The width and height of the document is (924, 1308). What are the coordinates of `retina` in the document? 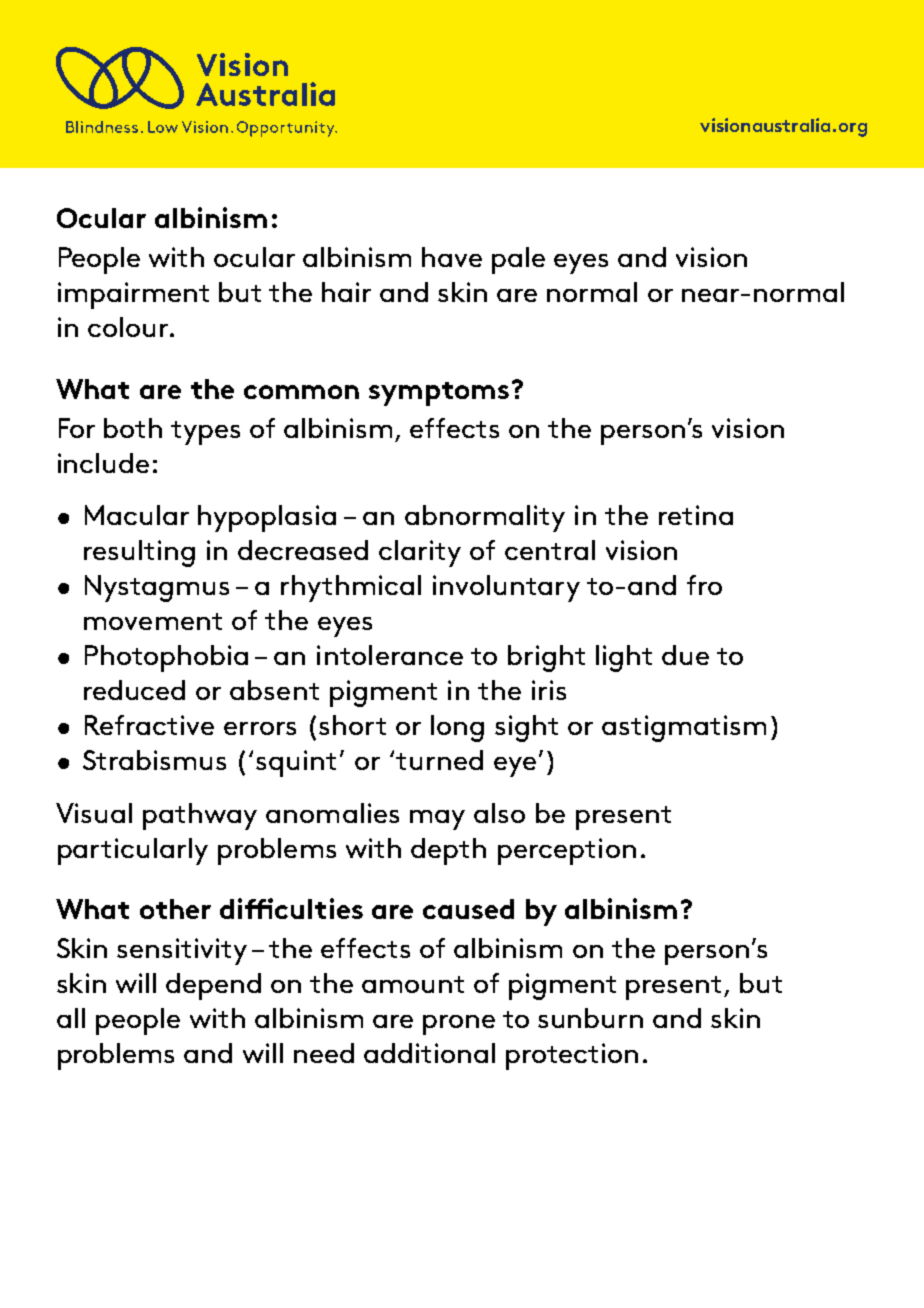 It's located at (696, 515).
